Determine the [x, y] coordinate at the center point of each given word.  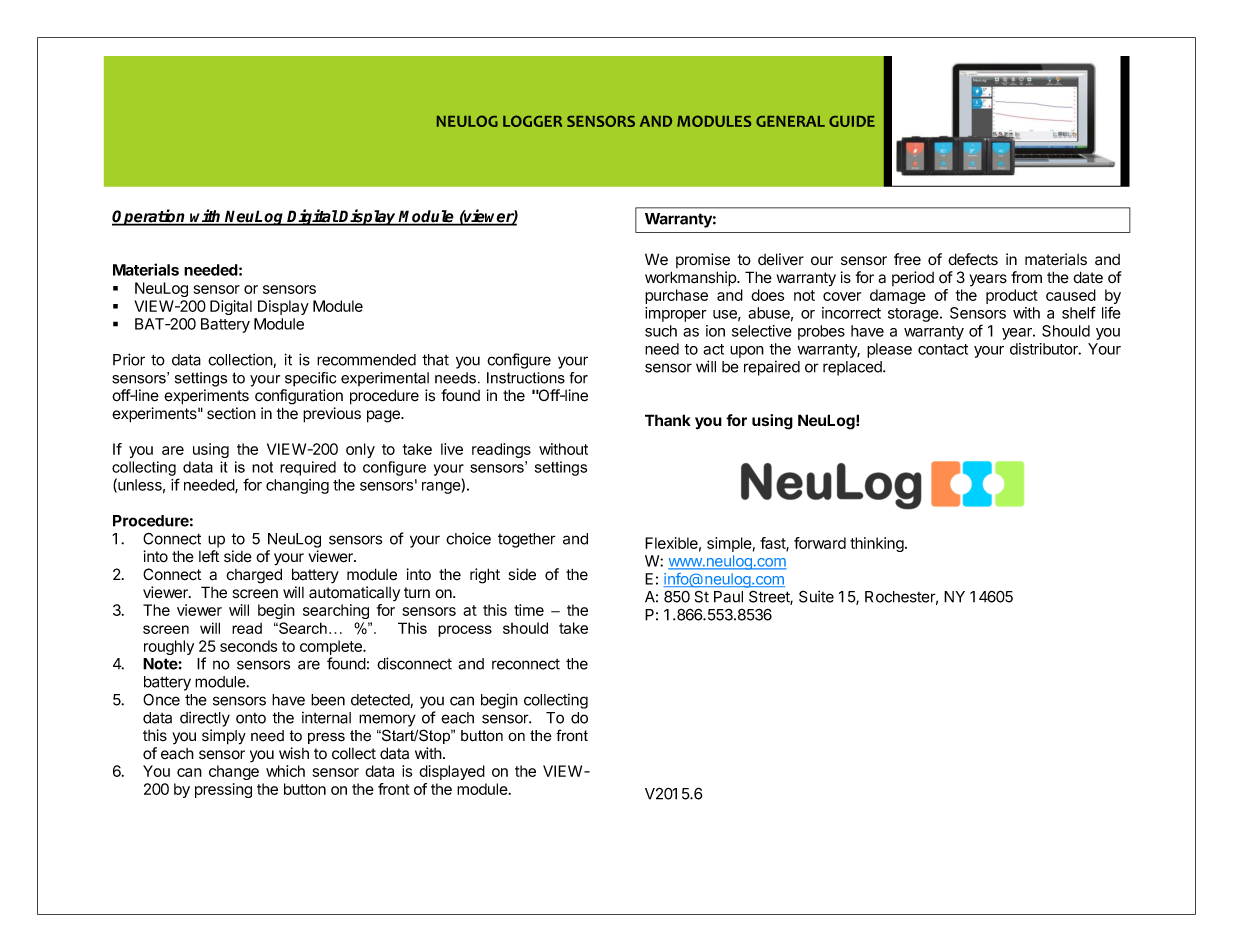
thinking [877, 544]
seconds [248, 646]
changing [297, 486]
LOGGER [532, 121]
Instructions [526, 378]
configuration [299, 397]
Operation [150, 217]
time [529, 610]
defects [973, 259]
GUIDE [852, 121]
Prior [129, 359]
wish [294, 753]
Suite [816, 596]
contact [943, 349]
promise [703, 260]
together [527, 540]
